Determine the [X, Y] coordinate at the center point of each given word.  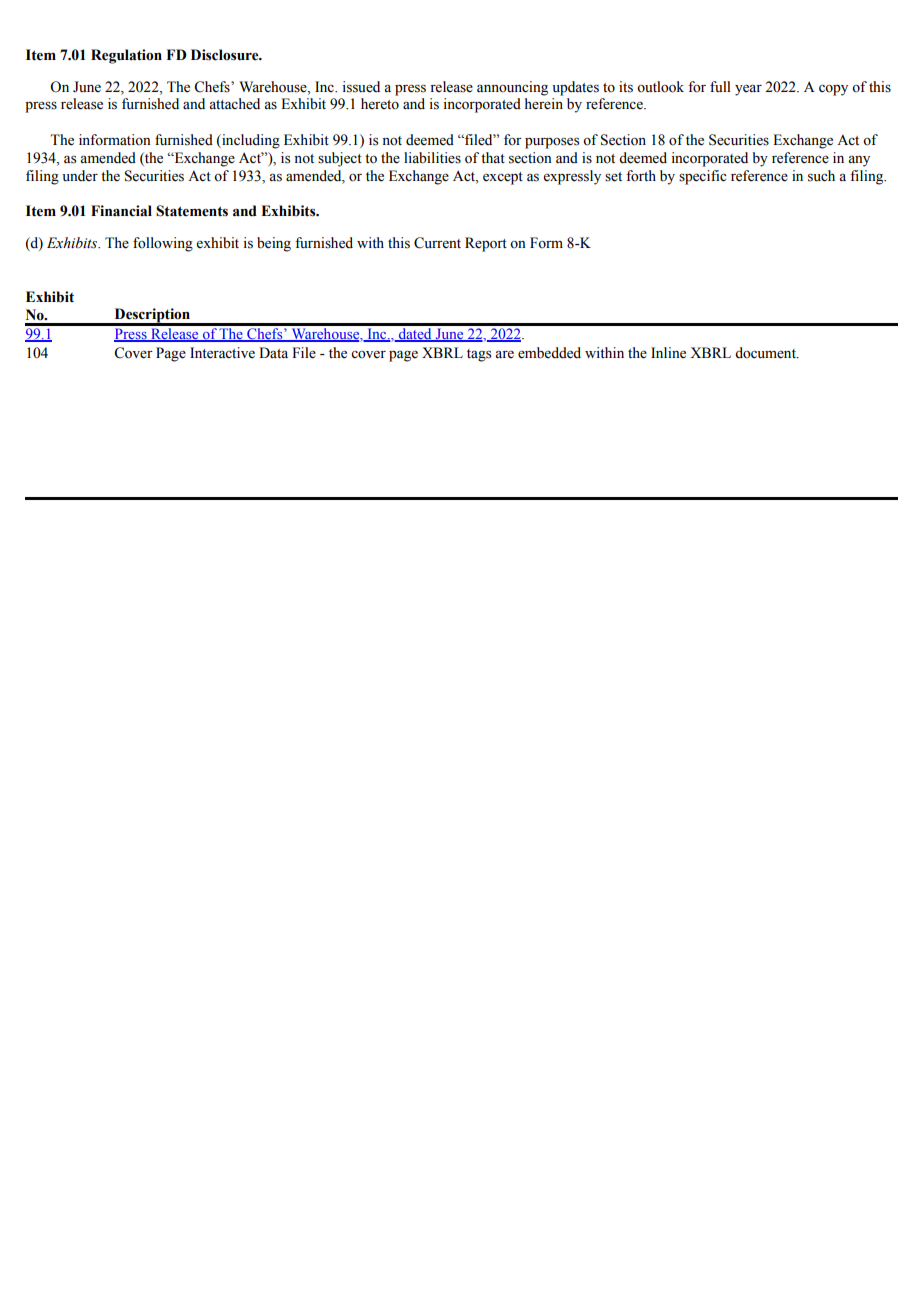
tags [479, 355]
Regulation [126, 56]
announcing [512, 88]
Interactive [222, 353]
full [720, 86]
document [766, 353]
